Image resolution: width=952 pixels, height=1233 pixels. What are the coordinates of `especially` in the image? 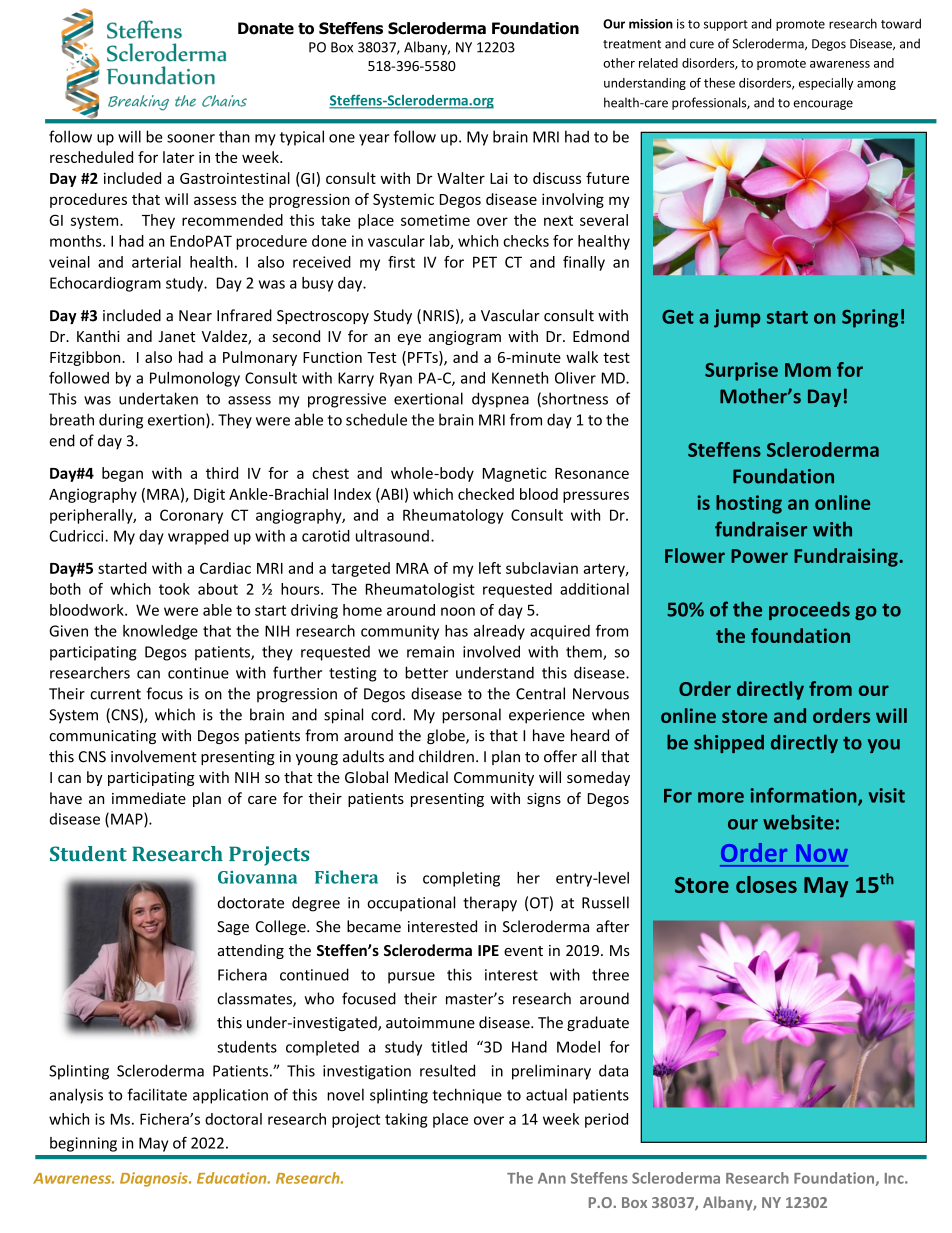 It's located at (826, 84).
